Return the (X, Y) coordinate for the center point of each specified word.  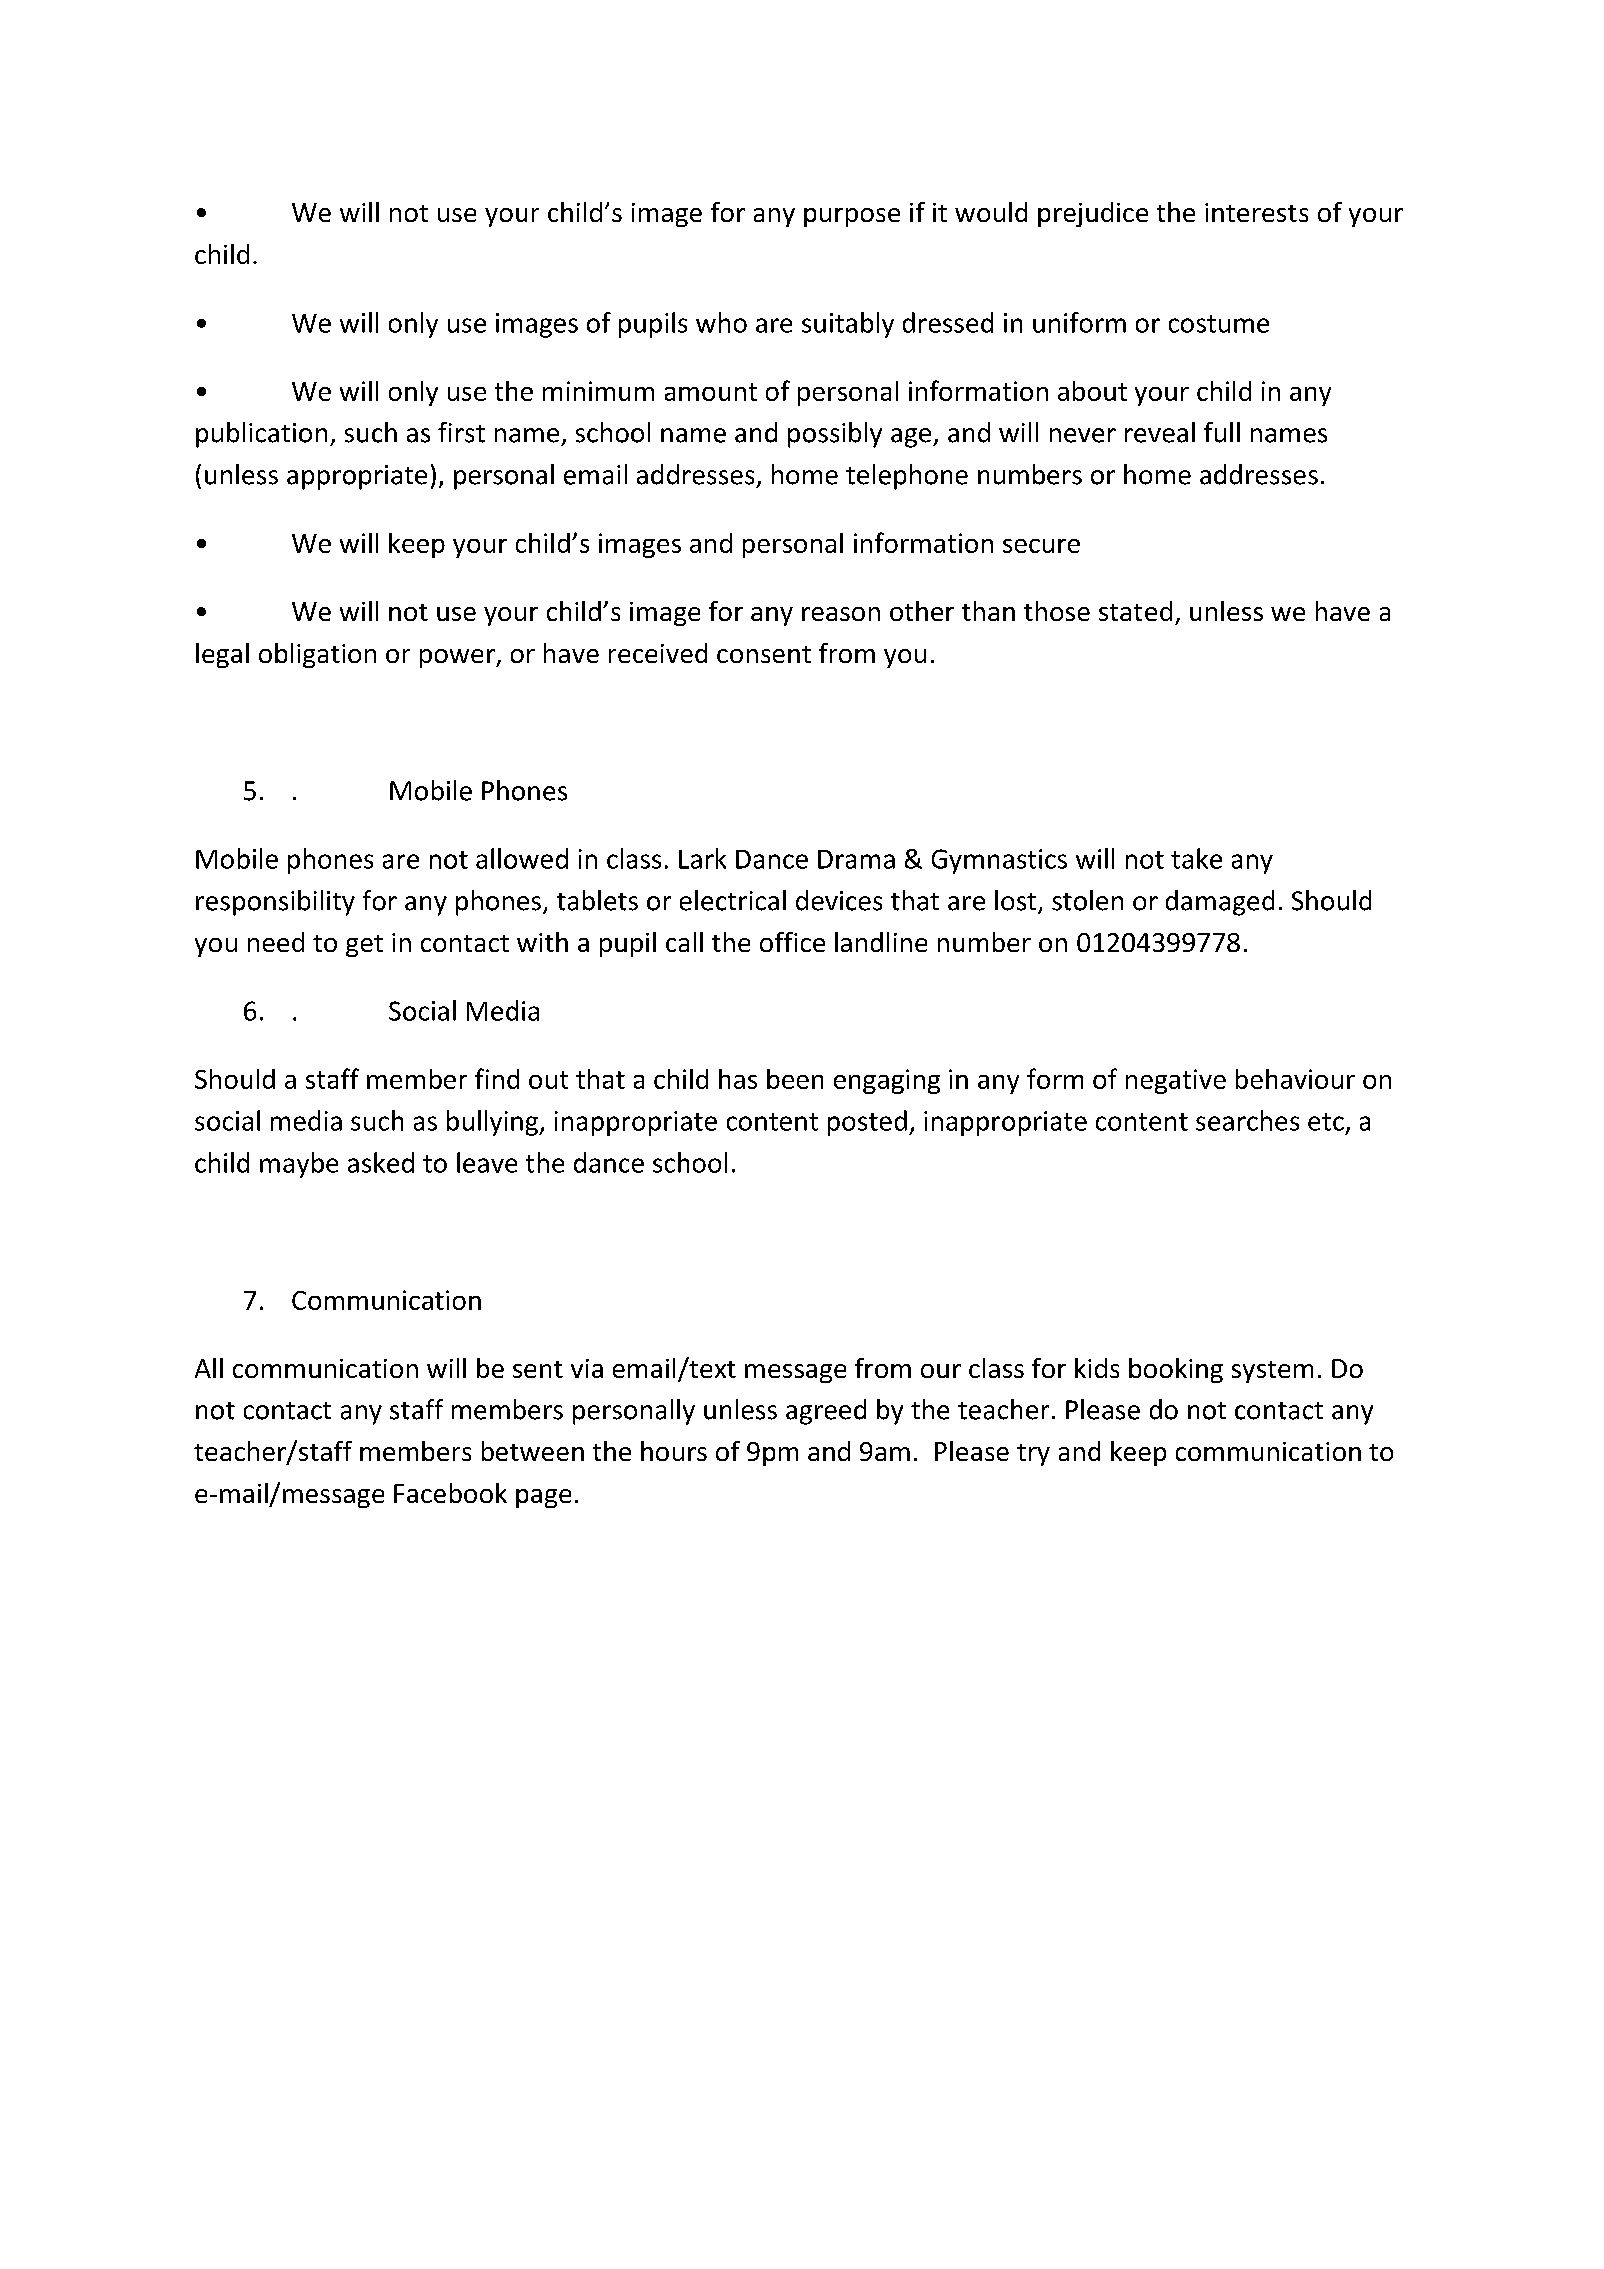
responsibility (275, 903)
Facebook (450, 1493)
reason (841, 614)
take (1196, 858)
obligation (317, 655)
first (461, 432)
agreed (826, 1412)
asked (381, 1162)
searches (1247, 1120)
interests (1256, 212)
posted (867, 1123)
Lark (702, 858)
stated (1135, 611)
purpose (852, 217)
